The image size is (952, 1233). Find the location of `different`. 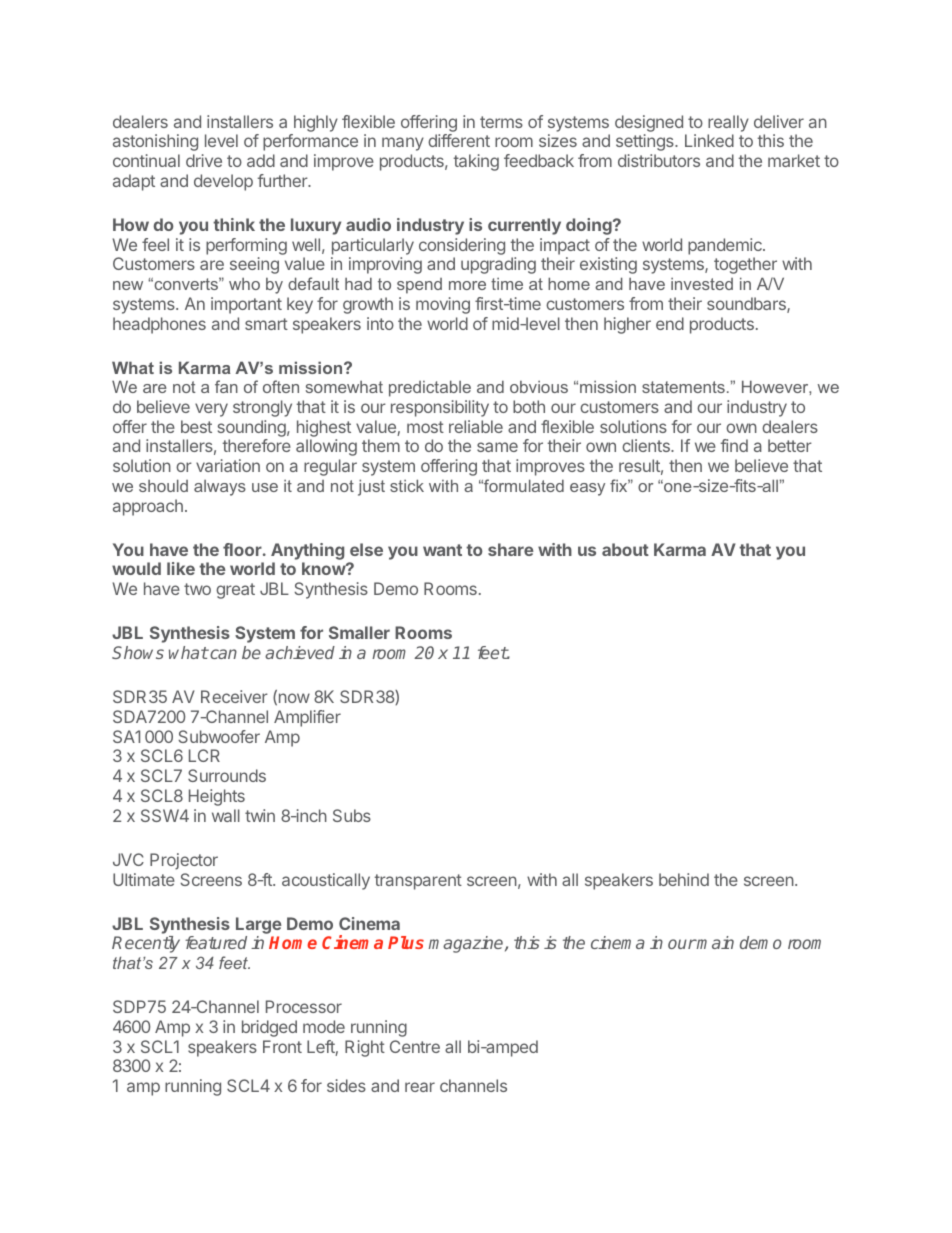

different is located at coordinates (459, 140).
